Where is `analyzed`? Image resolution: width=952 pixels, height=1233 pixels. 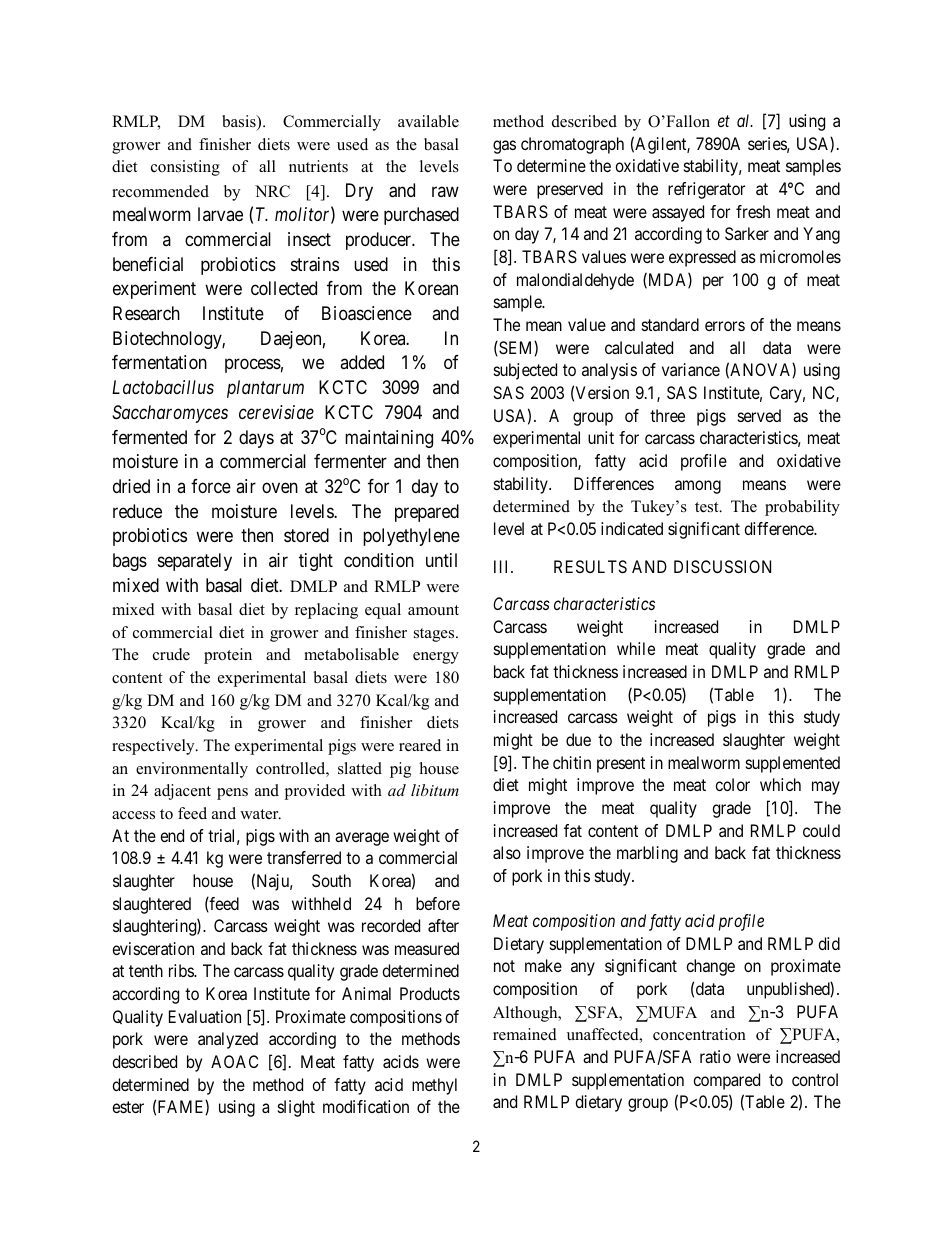
analyzed is located at coordinates (228, 1040).
